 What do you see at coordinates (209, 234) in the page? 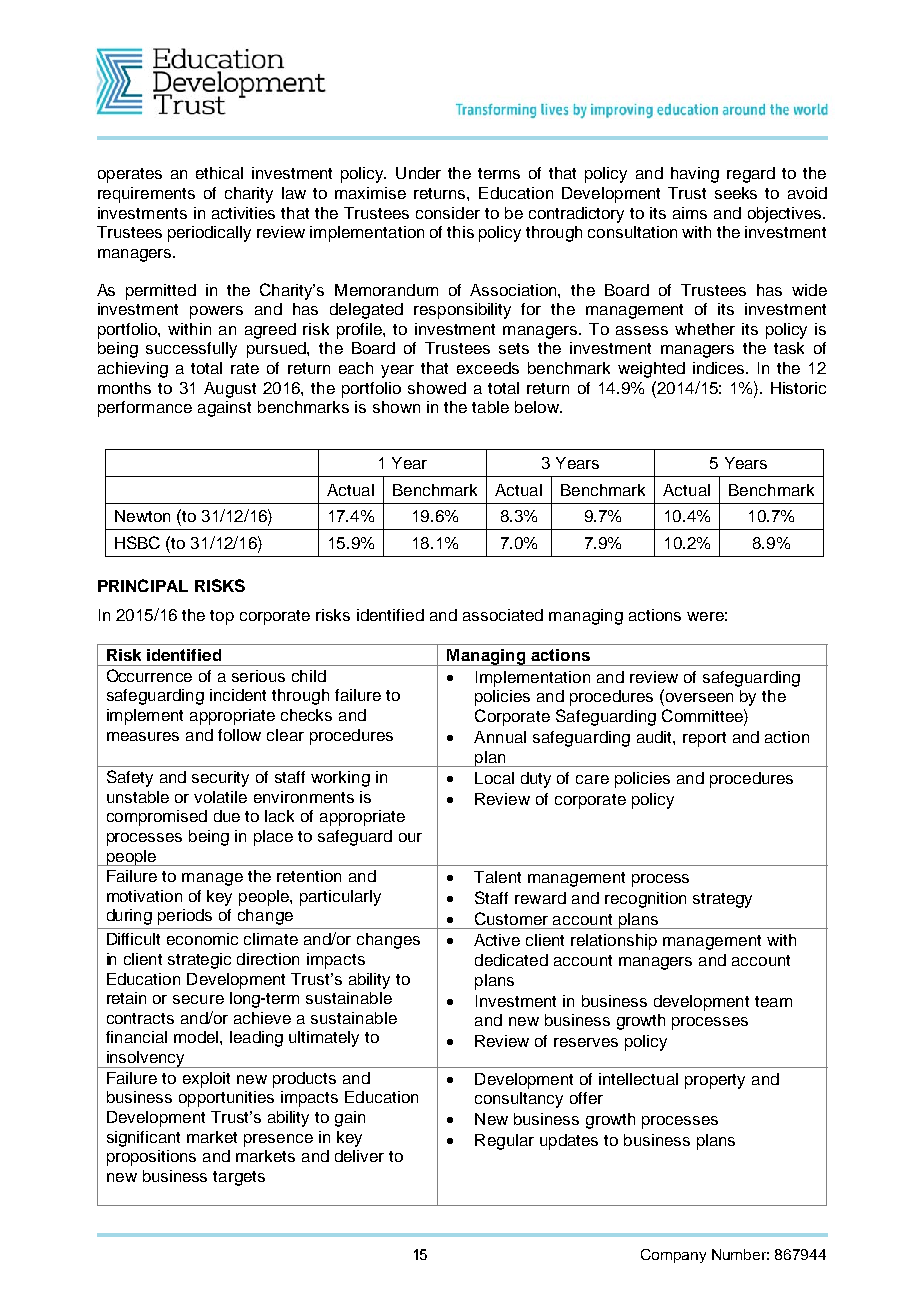
I see `periodically` at bounding box center [209, 234].
